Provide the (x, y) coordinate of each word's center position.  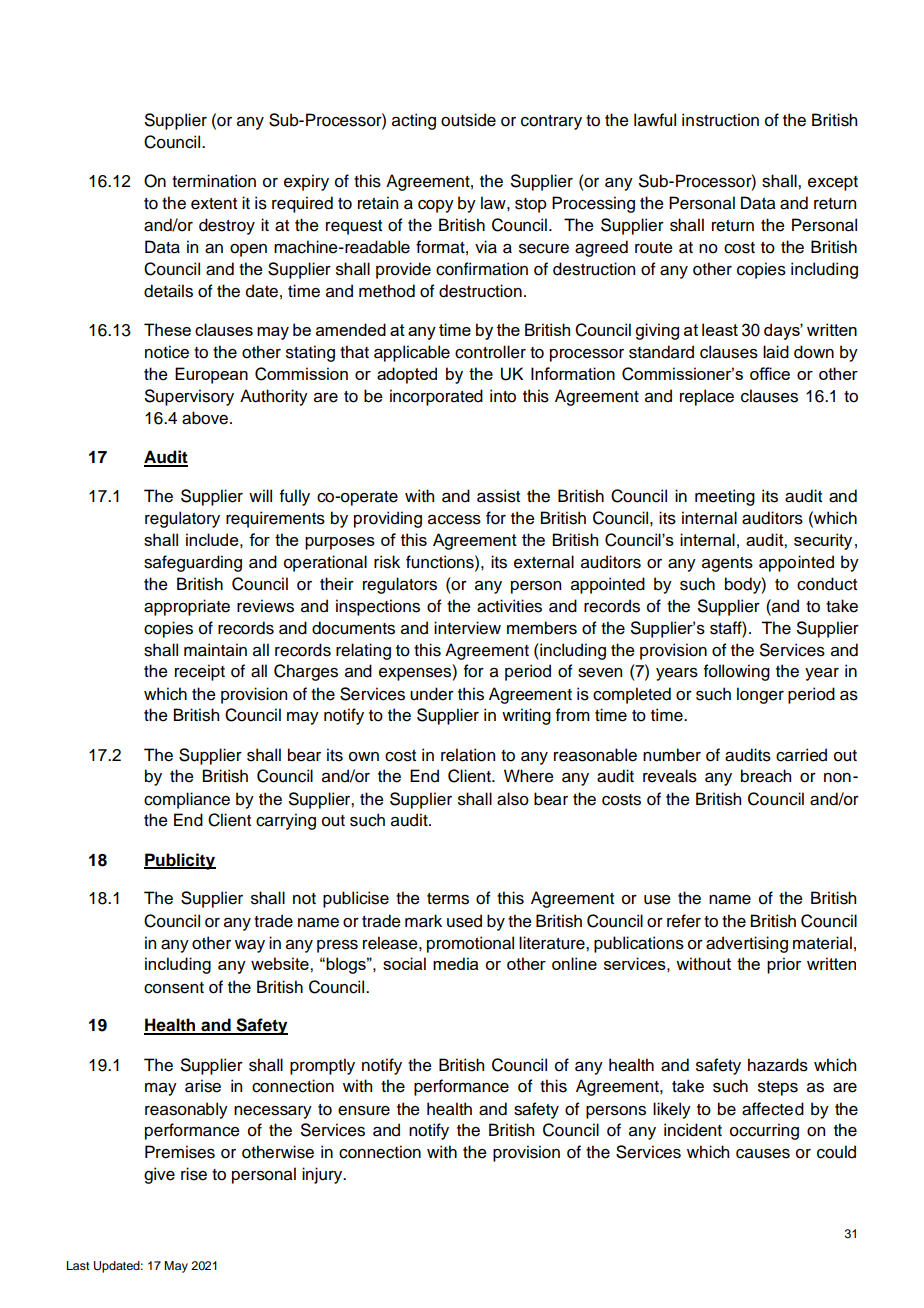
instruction (720, 120)
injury (323, 1175)
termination (214, 181)
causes (763, 1154)
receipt (200, 672)
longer (760, 695)
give (159, 1175)
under (432, 694)
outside (468, 120)
